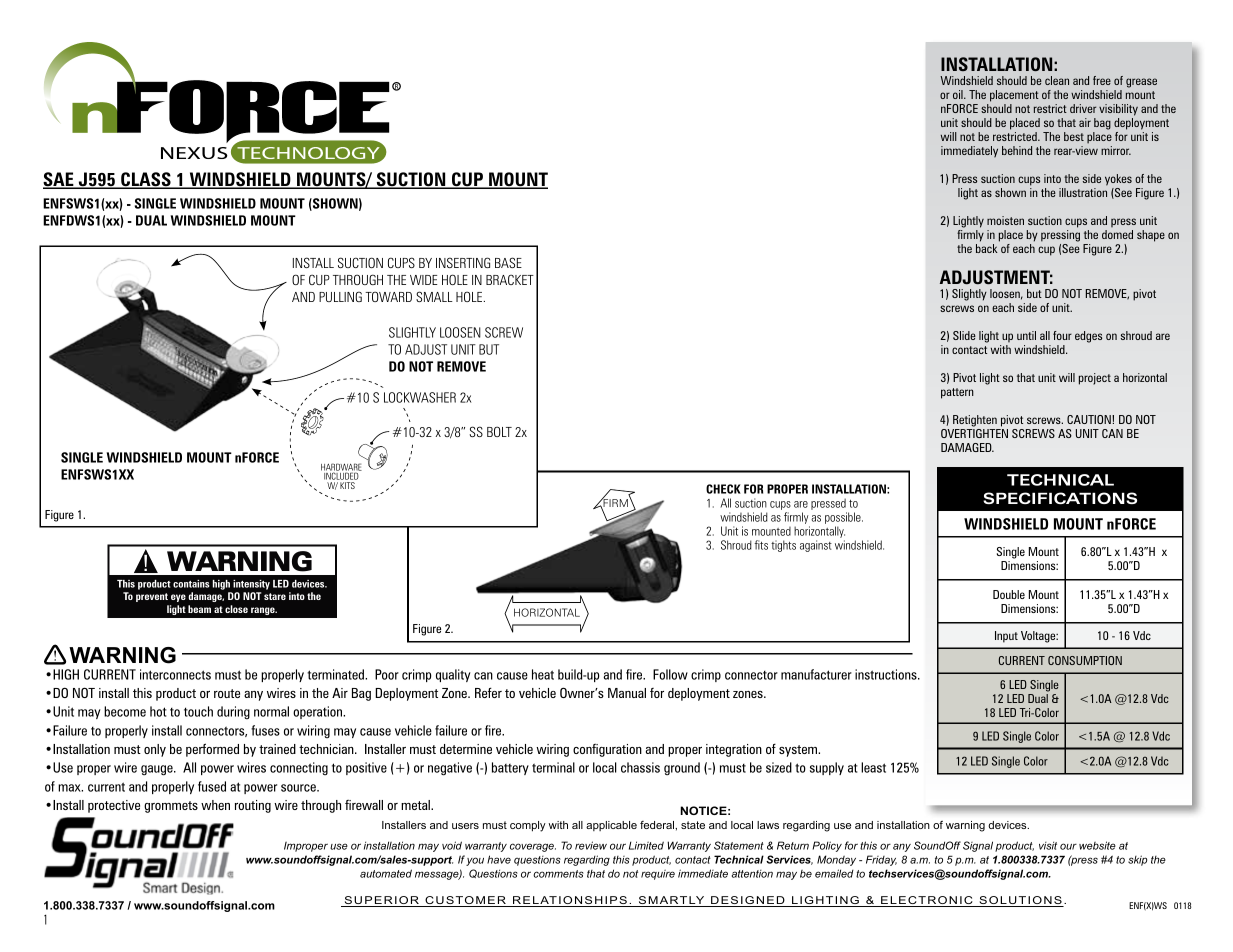 The width and height of the page is (1233, 952). I want to click on HARDWARE, so click(341, 468).
